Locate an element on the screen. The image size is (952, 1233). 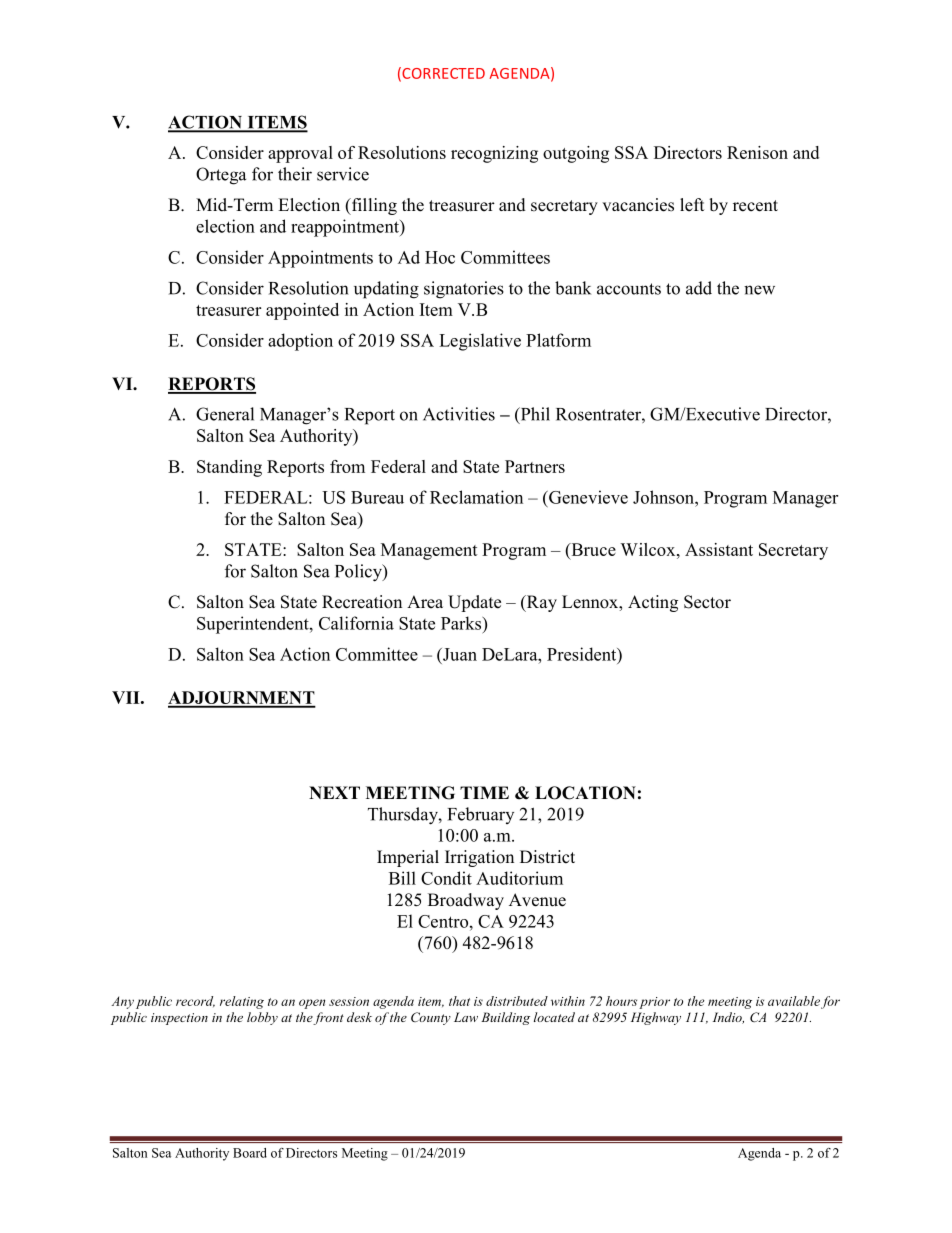
Law is located at coordinates (466, 1017).
